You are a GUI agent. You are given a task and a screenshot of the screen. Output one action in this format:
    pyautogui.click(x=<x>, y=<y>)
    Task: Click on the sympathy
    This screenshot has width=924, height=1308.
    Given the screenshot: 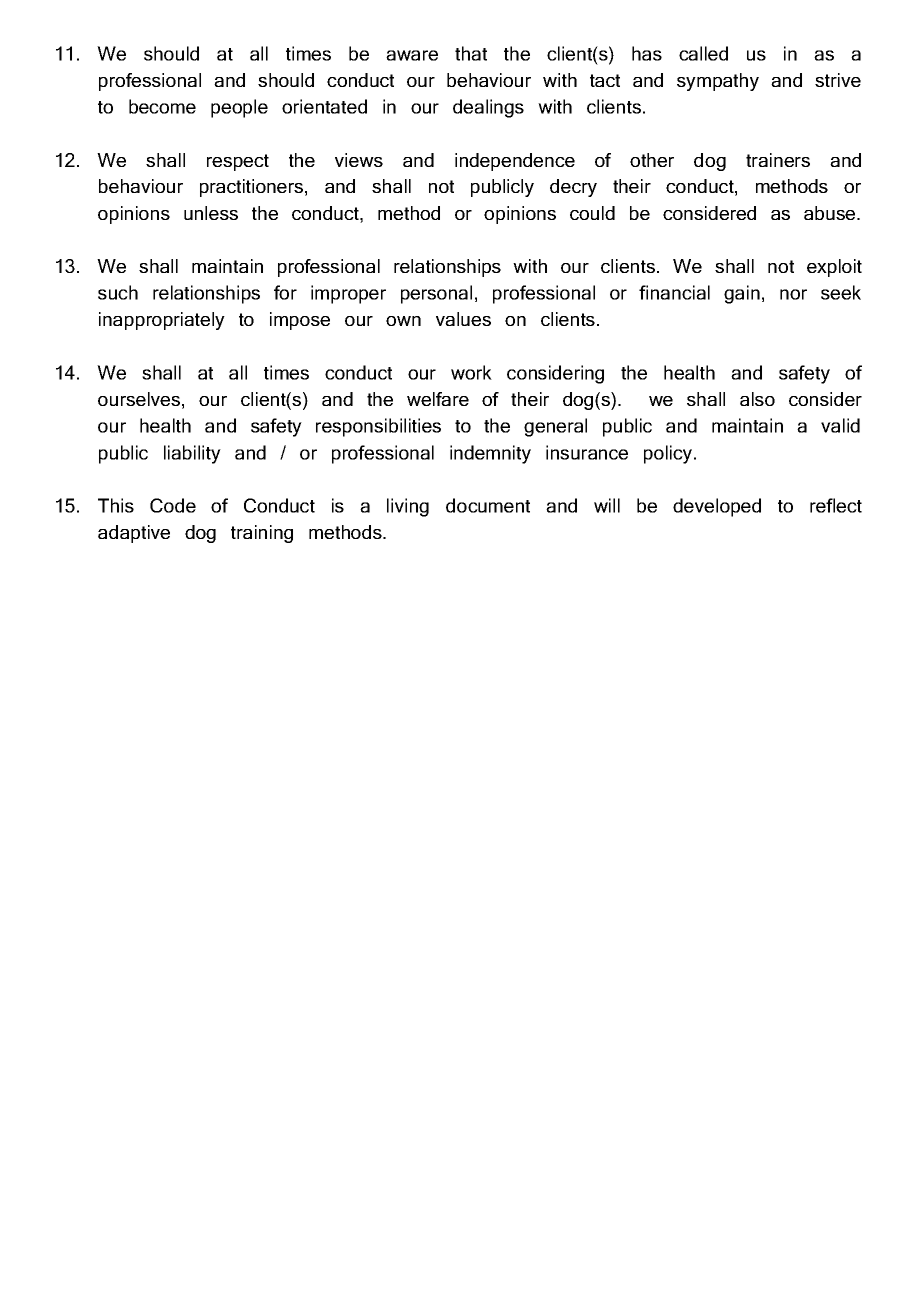 What is the action you would take?
    pyautogui.click(x=718, y=82)
